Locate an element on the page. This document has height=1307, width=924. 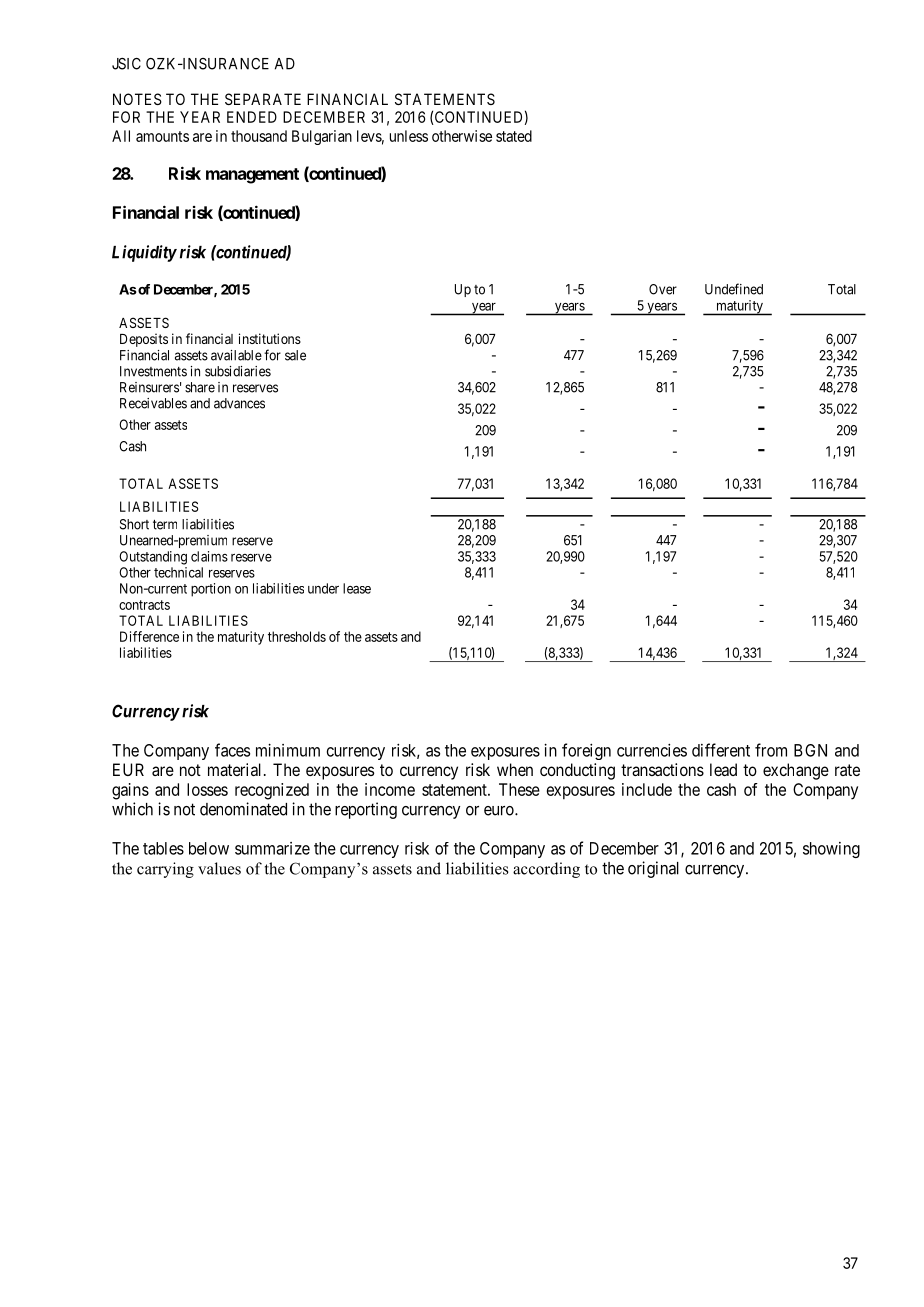
according is located at coordinates (546, 870).
